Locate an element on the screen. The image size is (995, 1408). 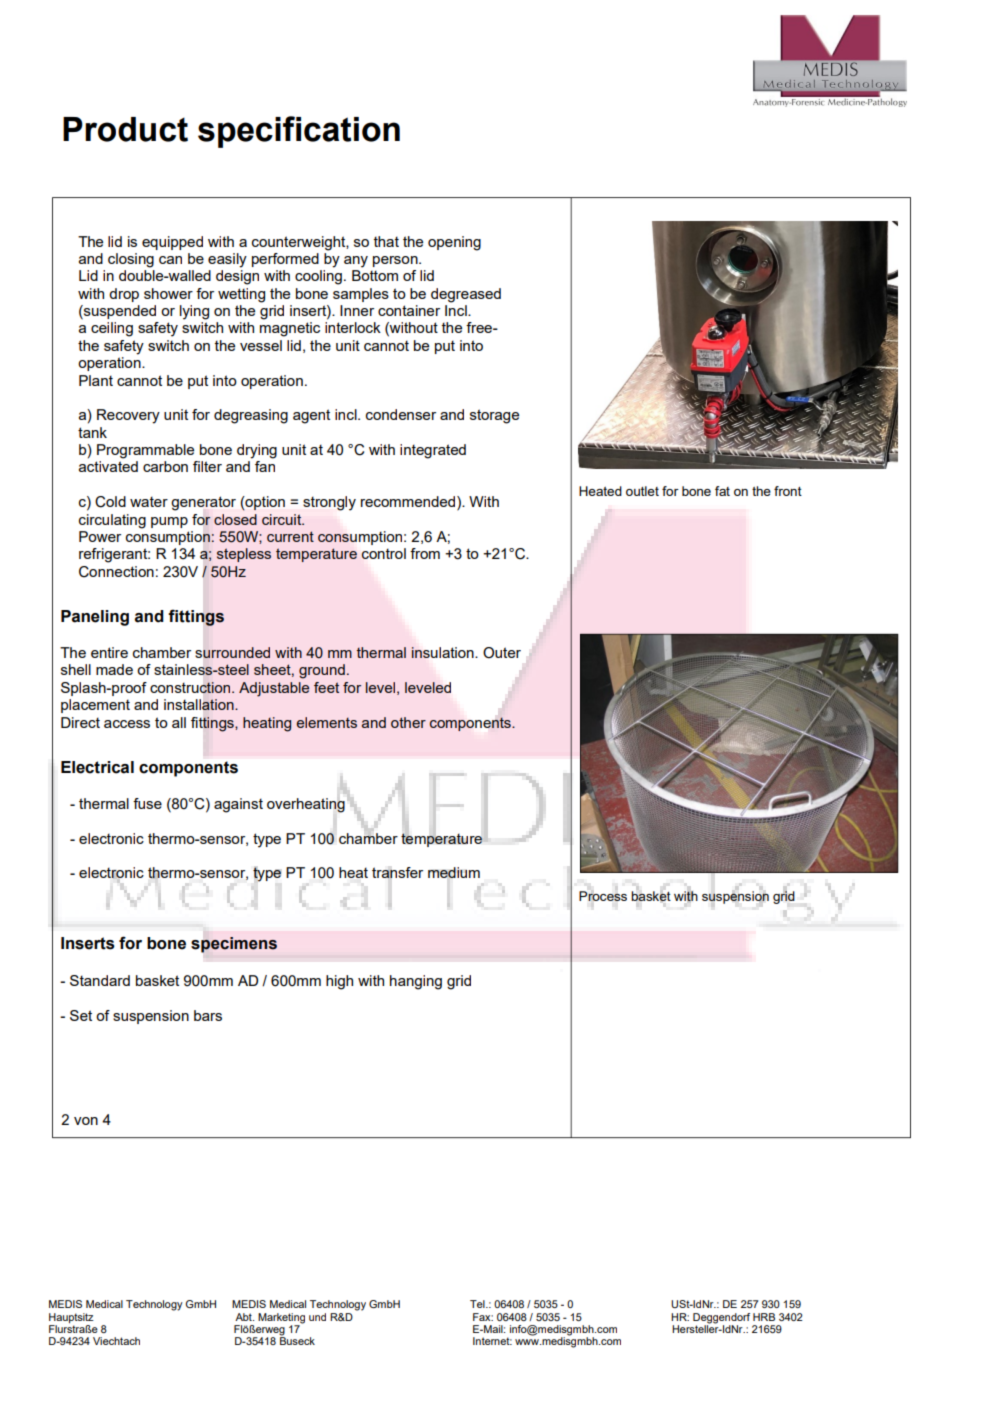
opening is located at coordinates (454, 243).
